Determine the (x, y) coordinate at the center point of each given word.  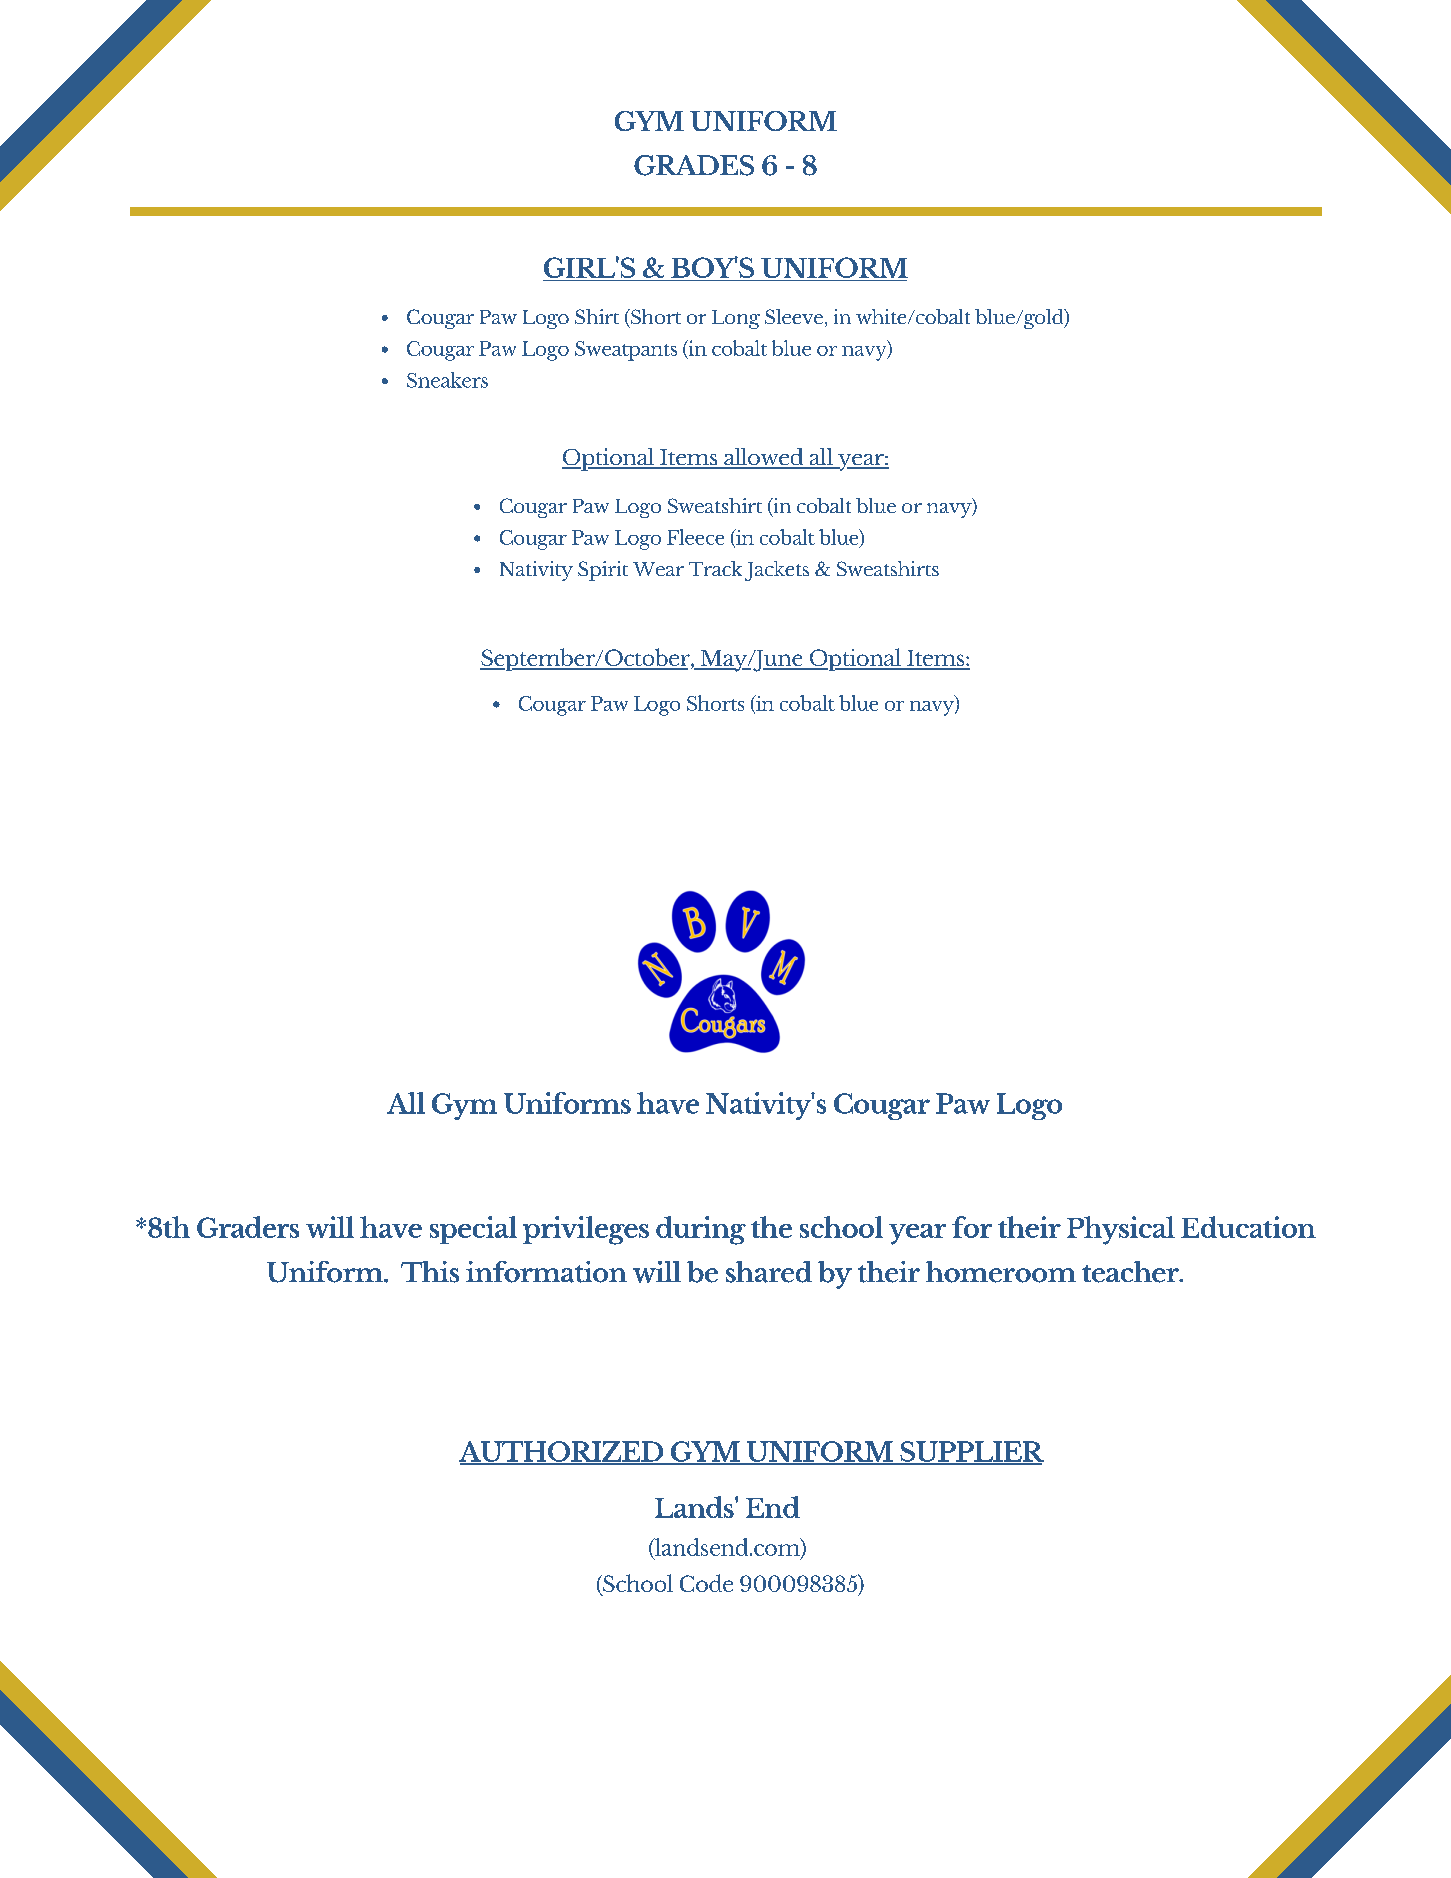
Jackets (777, 571)
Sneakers (447, 380)
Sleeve (794, 316)
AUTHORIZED (562, 1452)
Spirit (603, 571)
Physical (1121, 1230)
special (473, 1230)
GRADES (694, 165)
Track (715, 568)
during (701, 1230)
